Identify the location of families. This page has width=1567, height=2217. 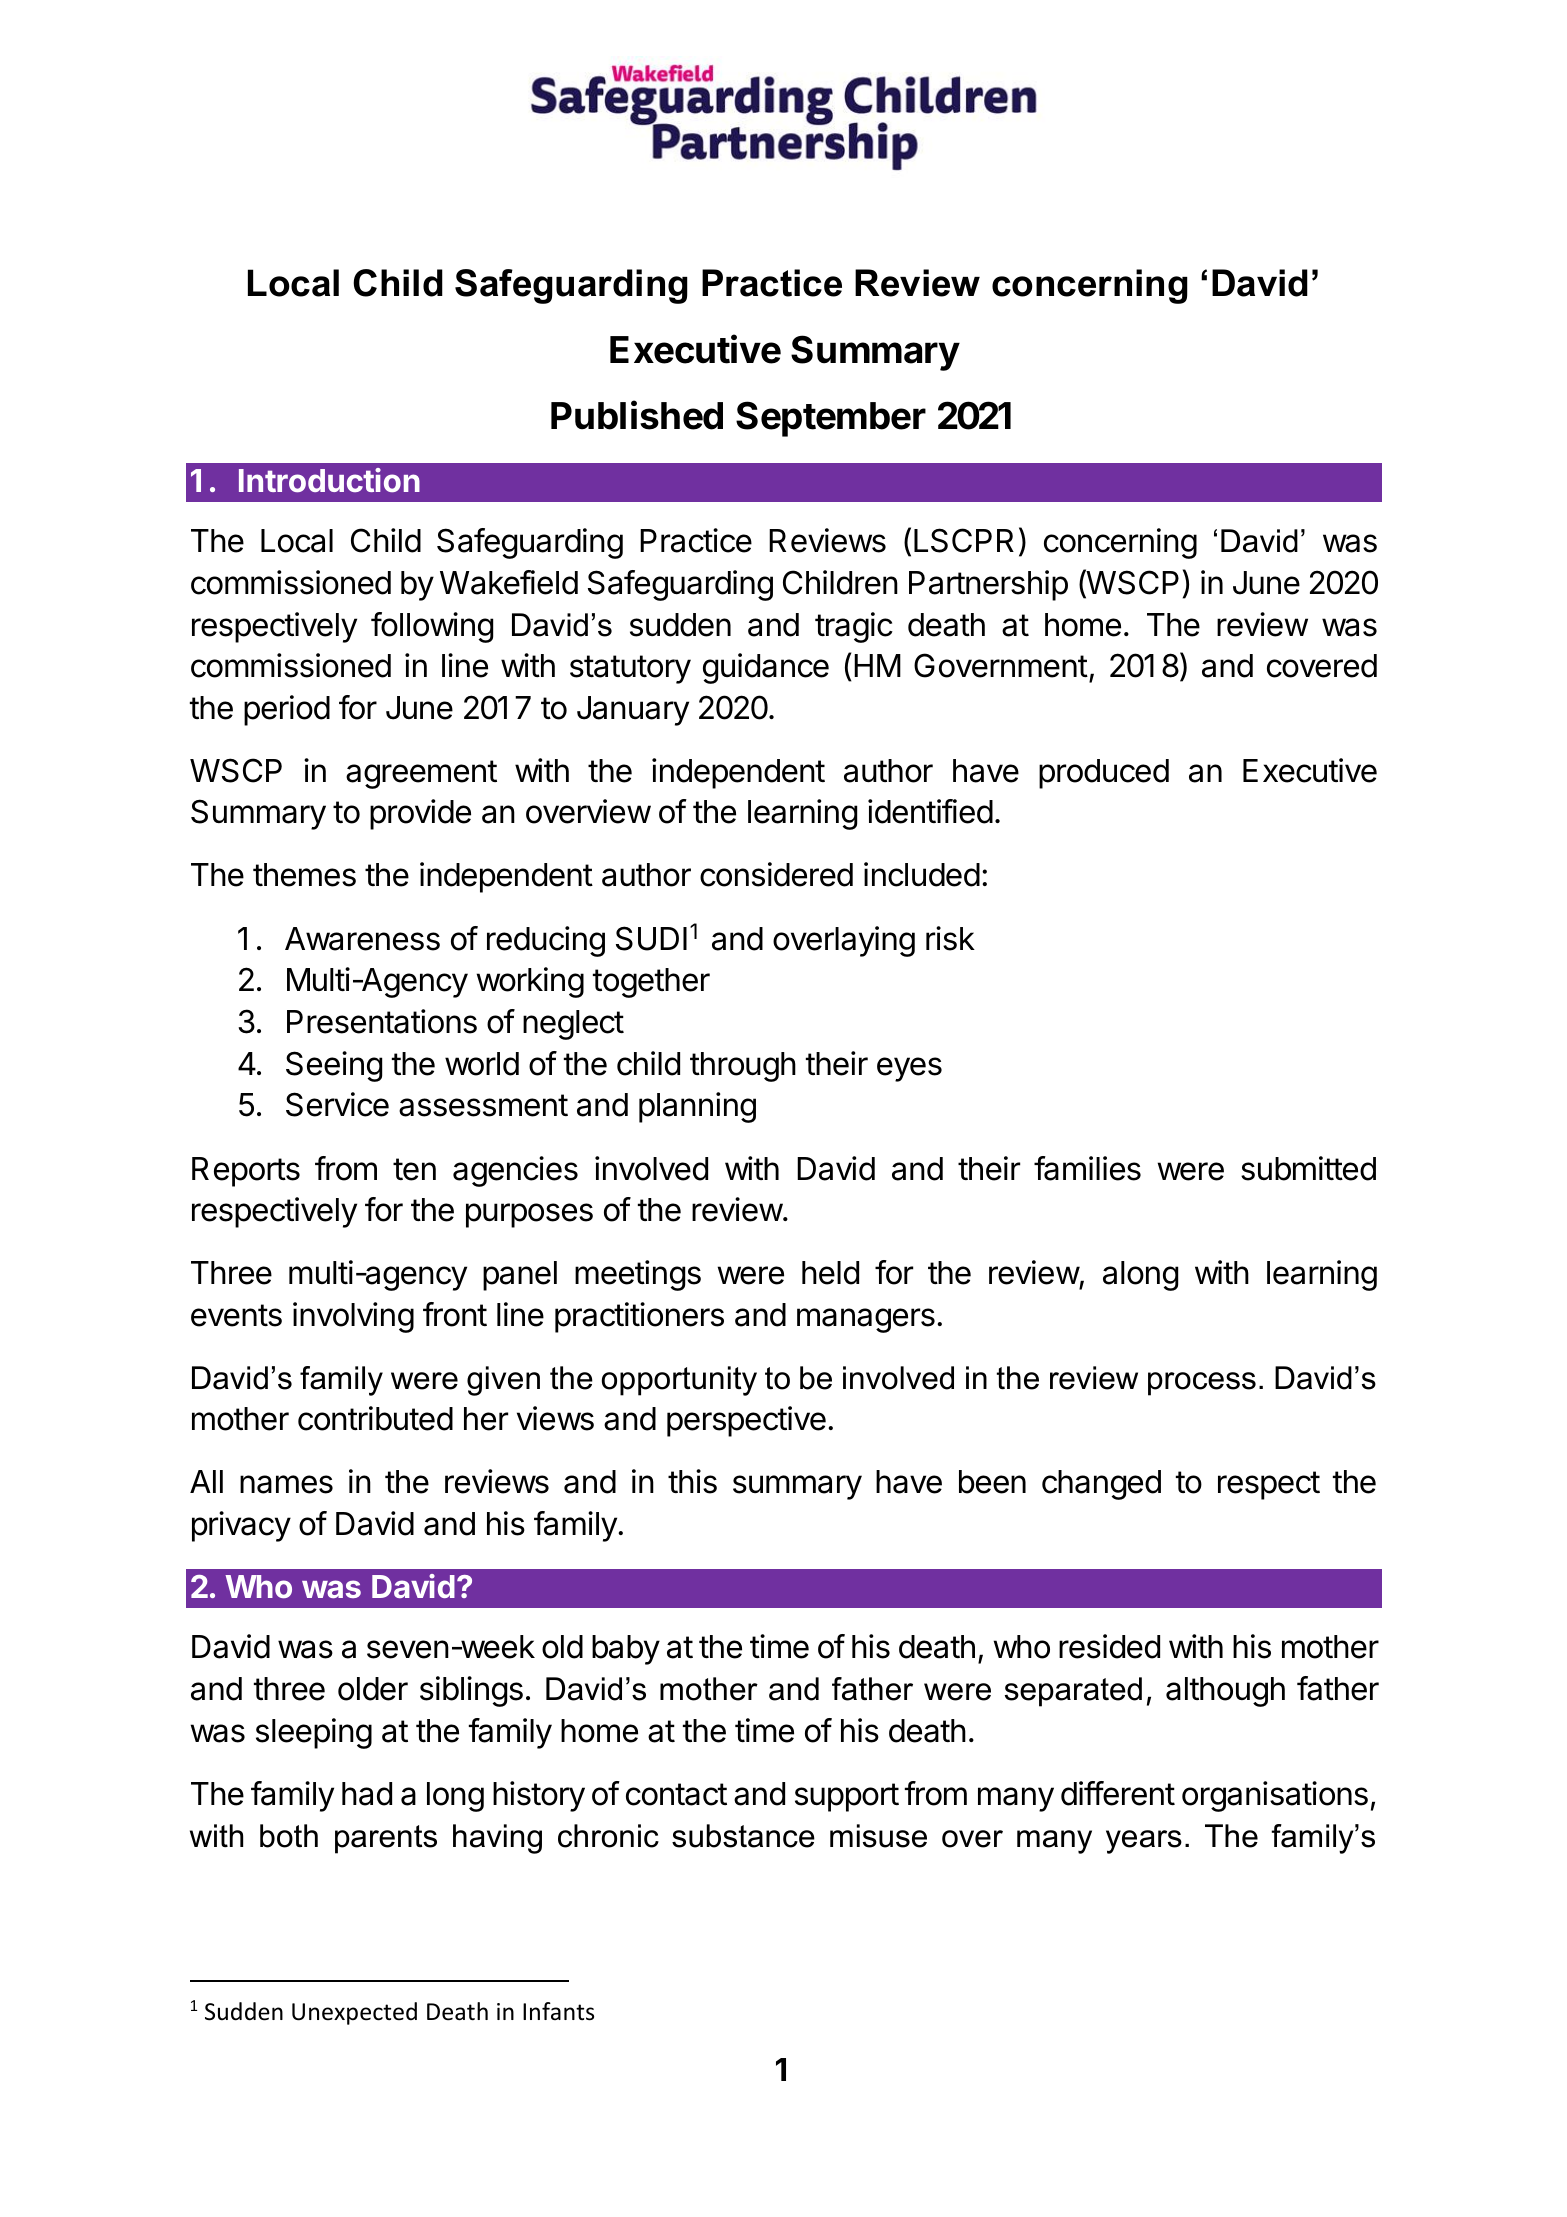
(1087, 1168).
